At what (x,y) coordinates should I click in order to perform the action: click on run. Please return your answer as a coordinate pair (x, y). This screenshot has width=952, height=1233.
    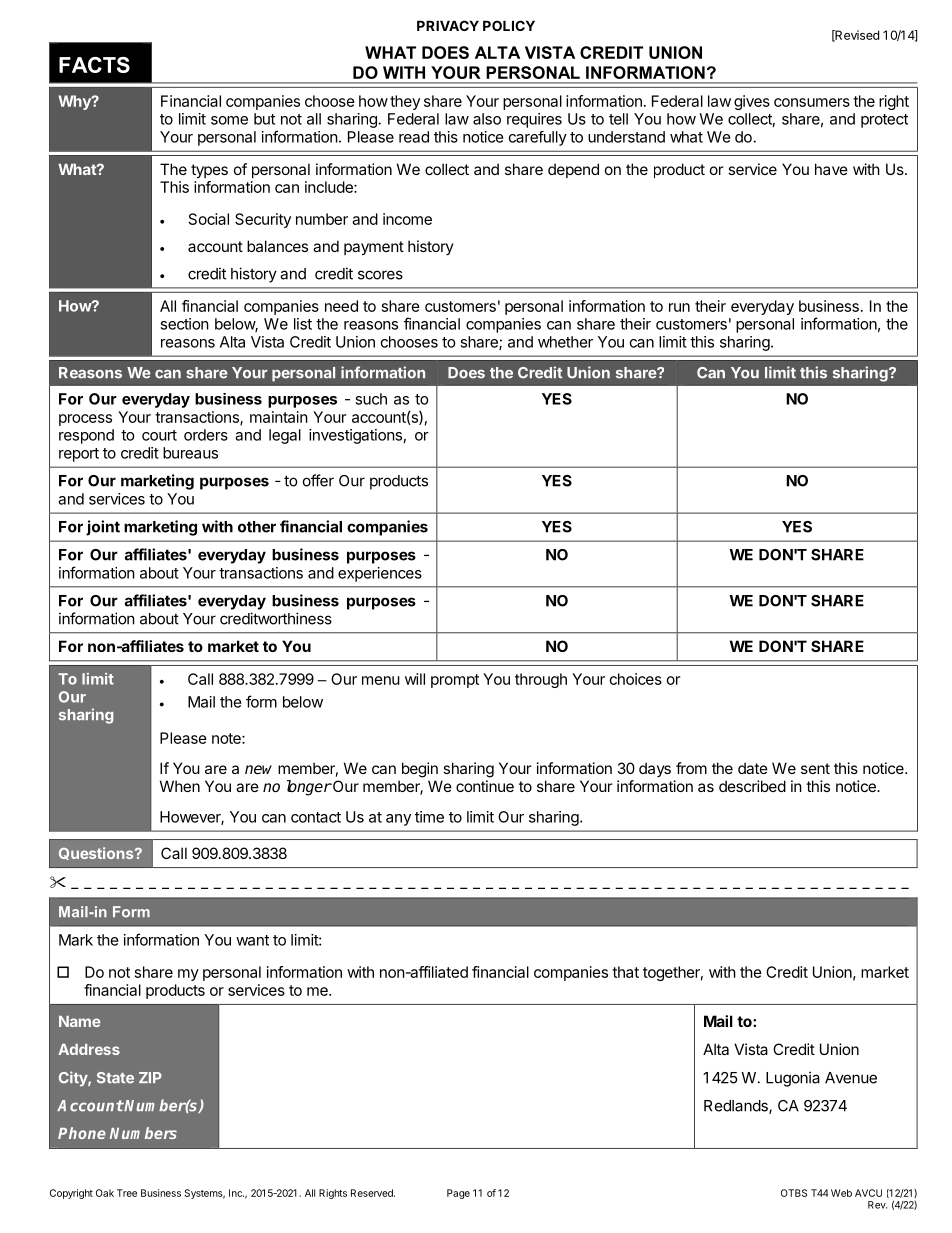
    Looking at the image, I should click on (679, 307).
